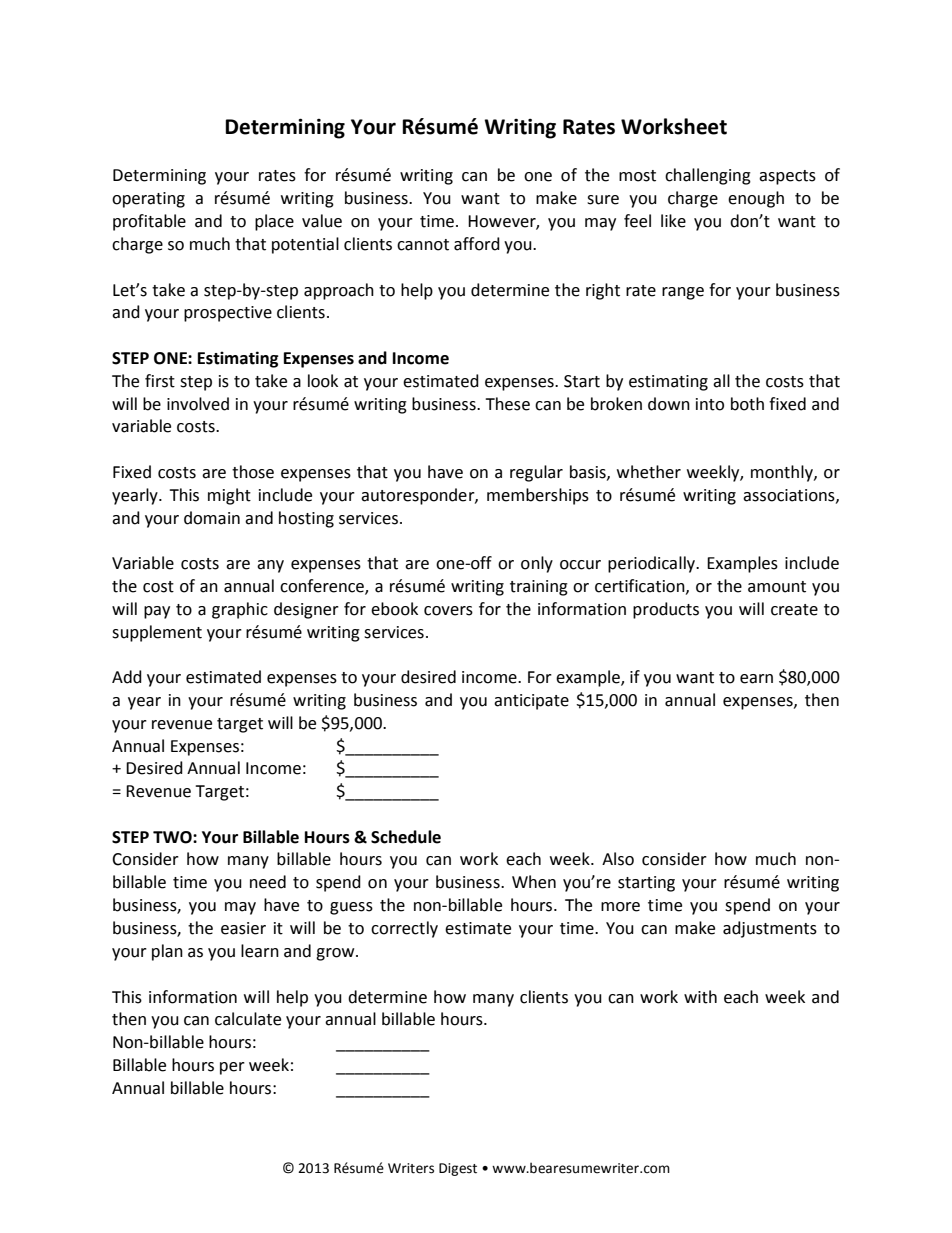 The height and width of the image is (1233, 952). I want to click on might, so click(229, 496).
